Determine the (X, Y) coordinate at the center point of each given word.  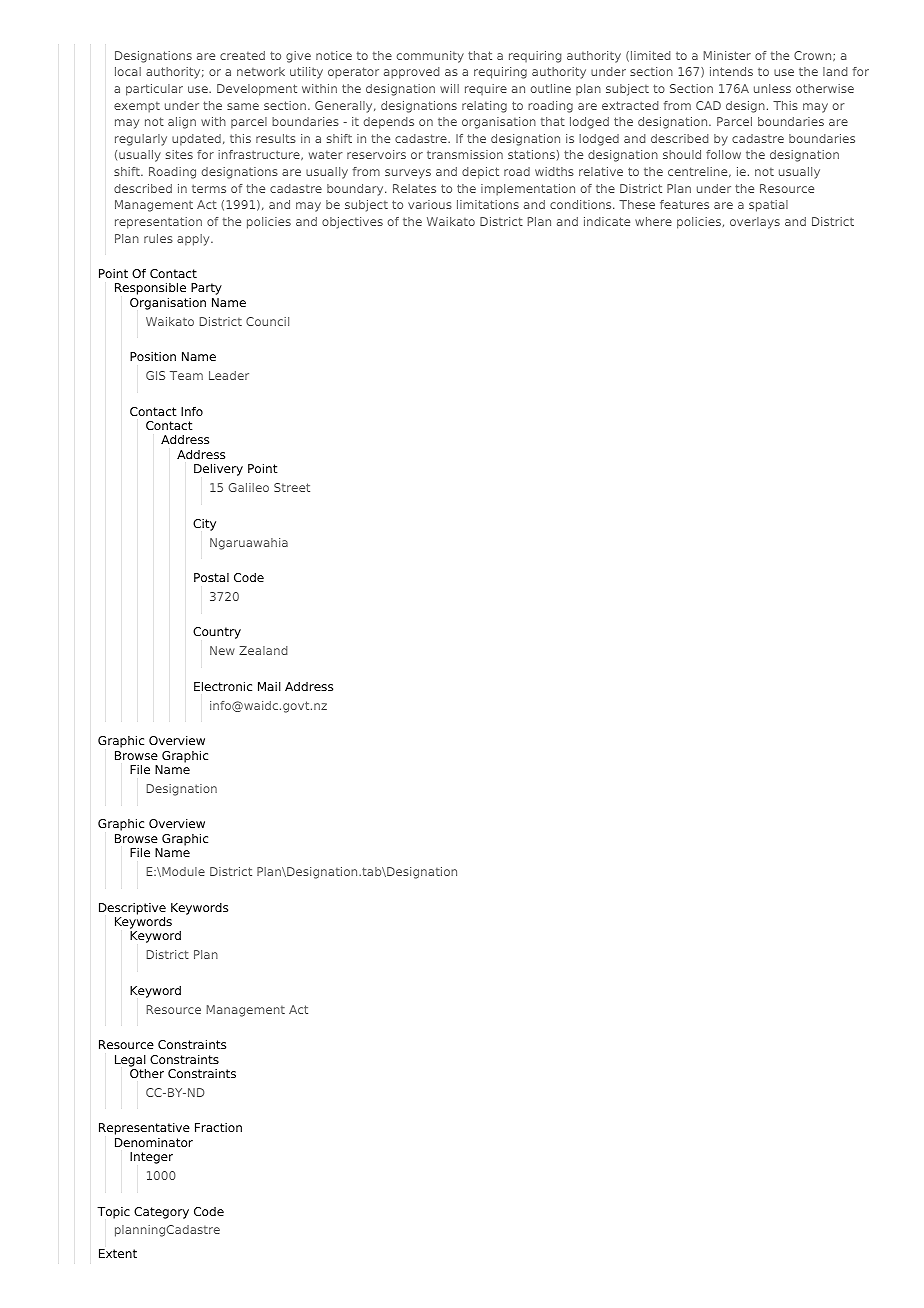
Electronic (223, 686)
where (653, 221)
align (182, 123)
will (449, 88)
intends (731, 71)
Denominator (154, 1142)
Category (161, 1213)
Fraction (218, 1127)
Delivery (218, 469)
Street (292, 487)
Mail (269, 686)
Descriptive (132, 910)
